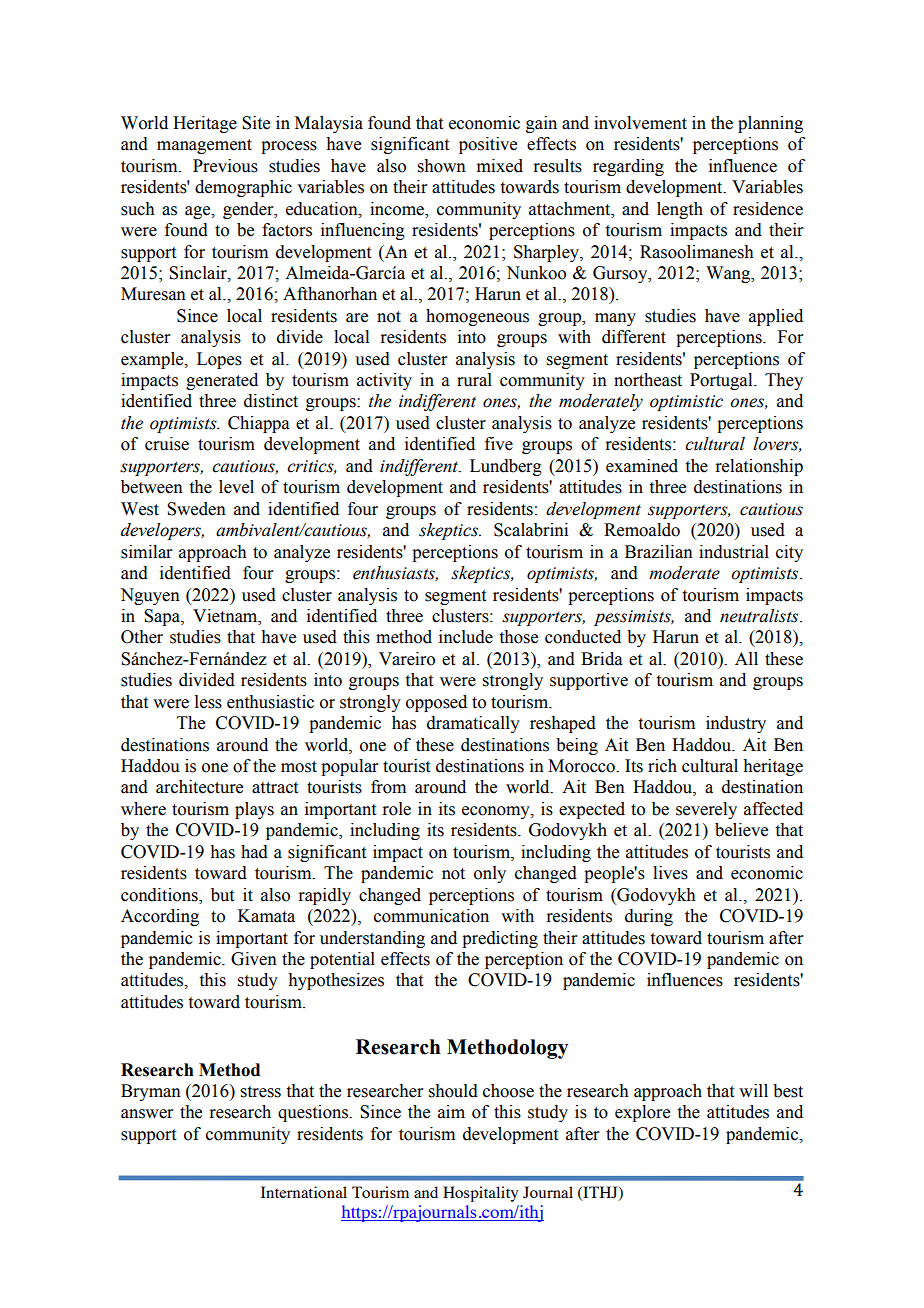 The width and height of the screenshot is (924, 1308). I want to click on answer, so click(147, 1114).
